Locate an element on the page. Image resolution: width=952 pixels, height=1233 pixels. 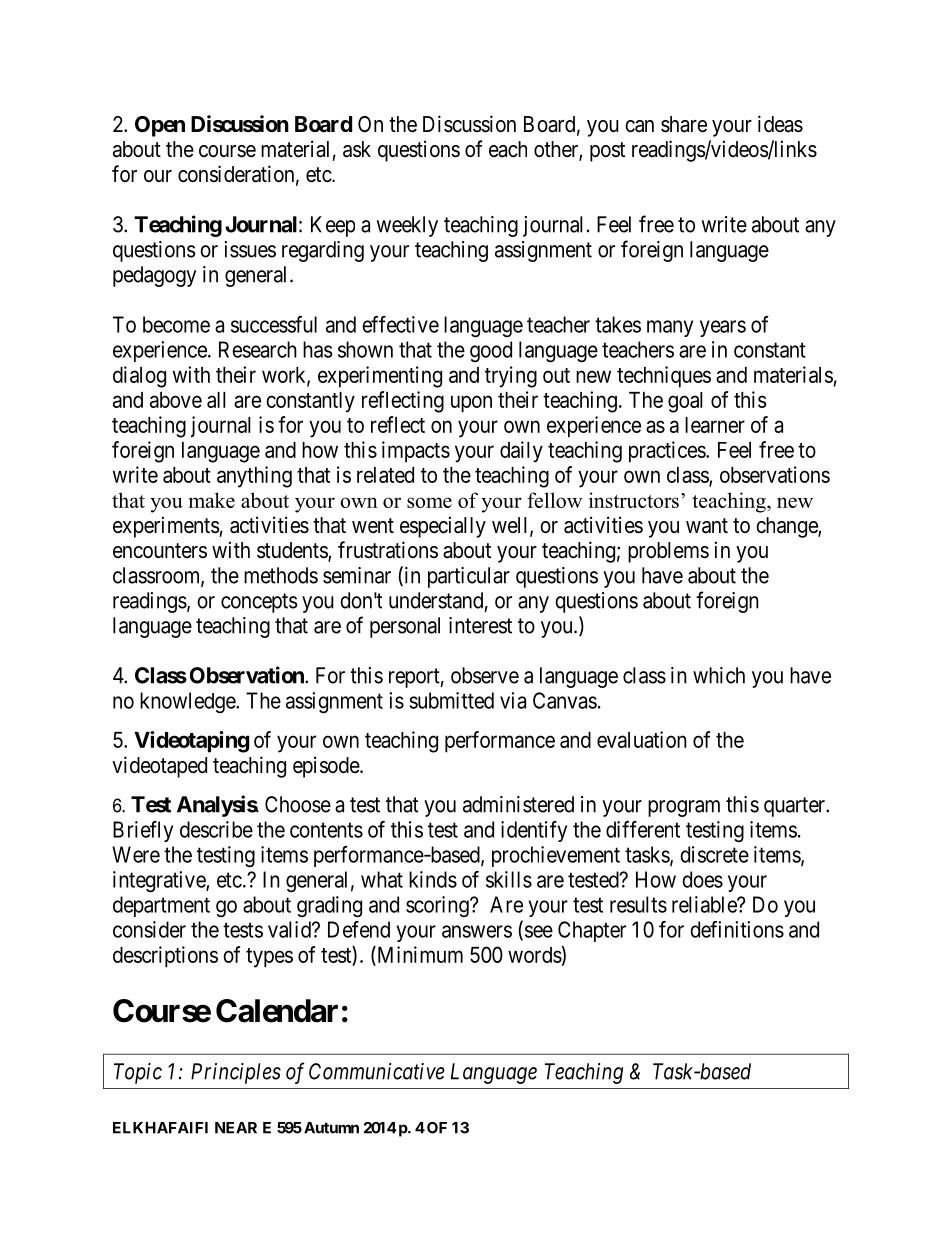
share is located at coordinates (684, 124).
